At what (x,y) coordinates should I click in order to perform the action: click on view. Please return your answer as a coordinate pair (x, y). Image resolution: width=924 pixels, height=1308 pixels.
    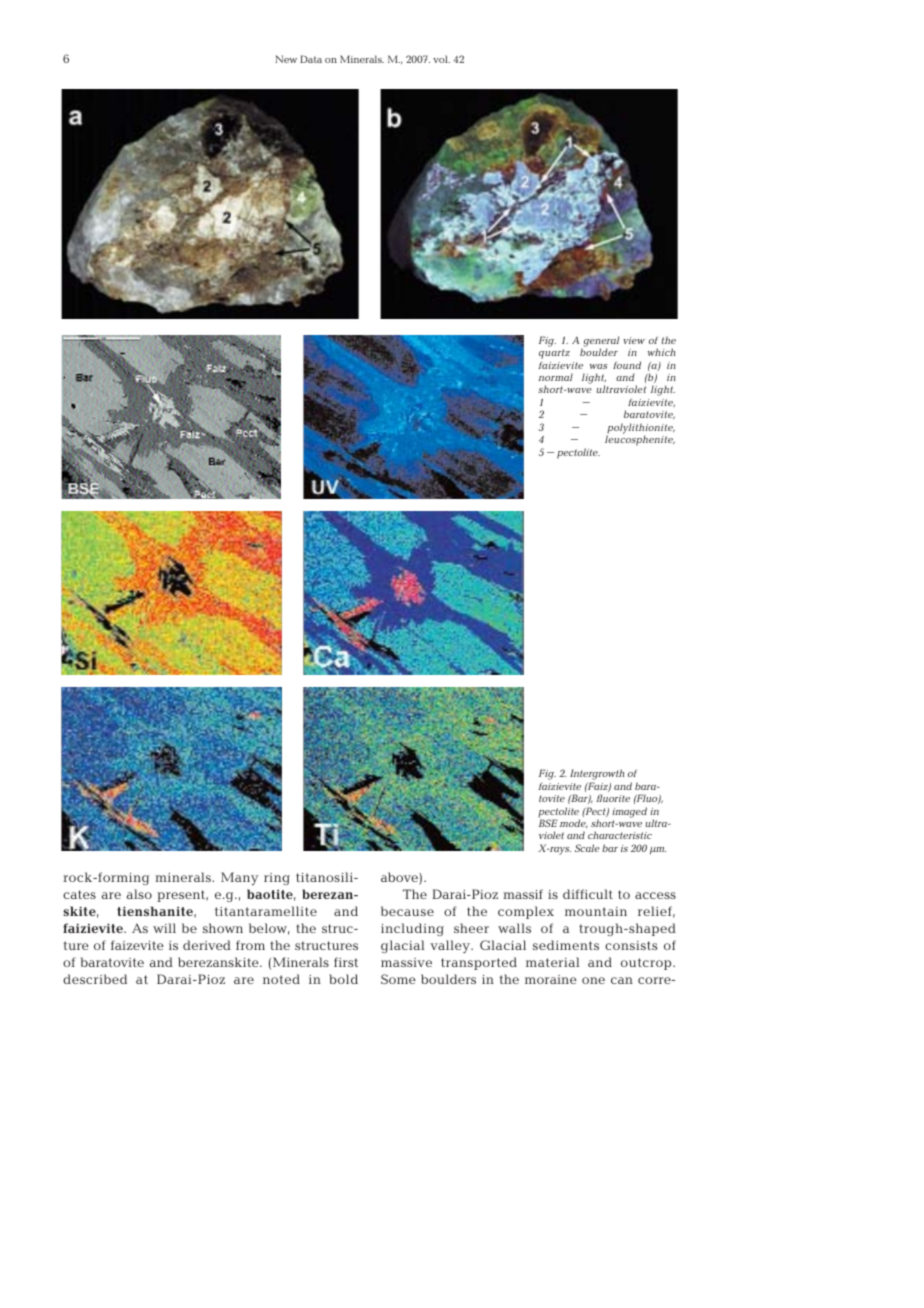
    Looking at the image, I should click on (634, 340).
